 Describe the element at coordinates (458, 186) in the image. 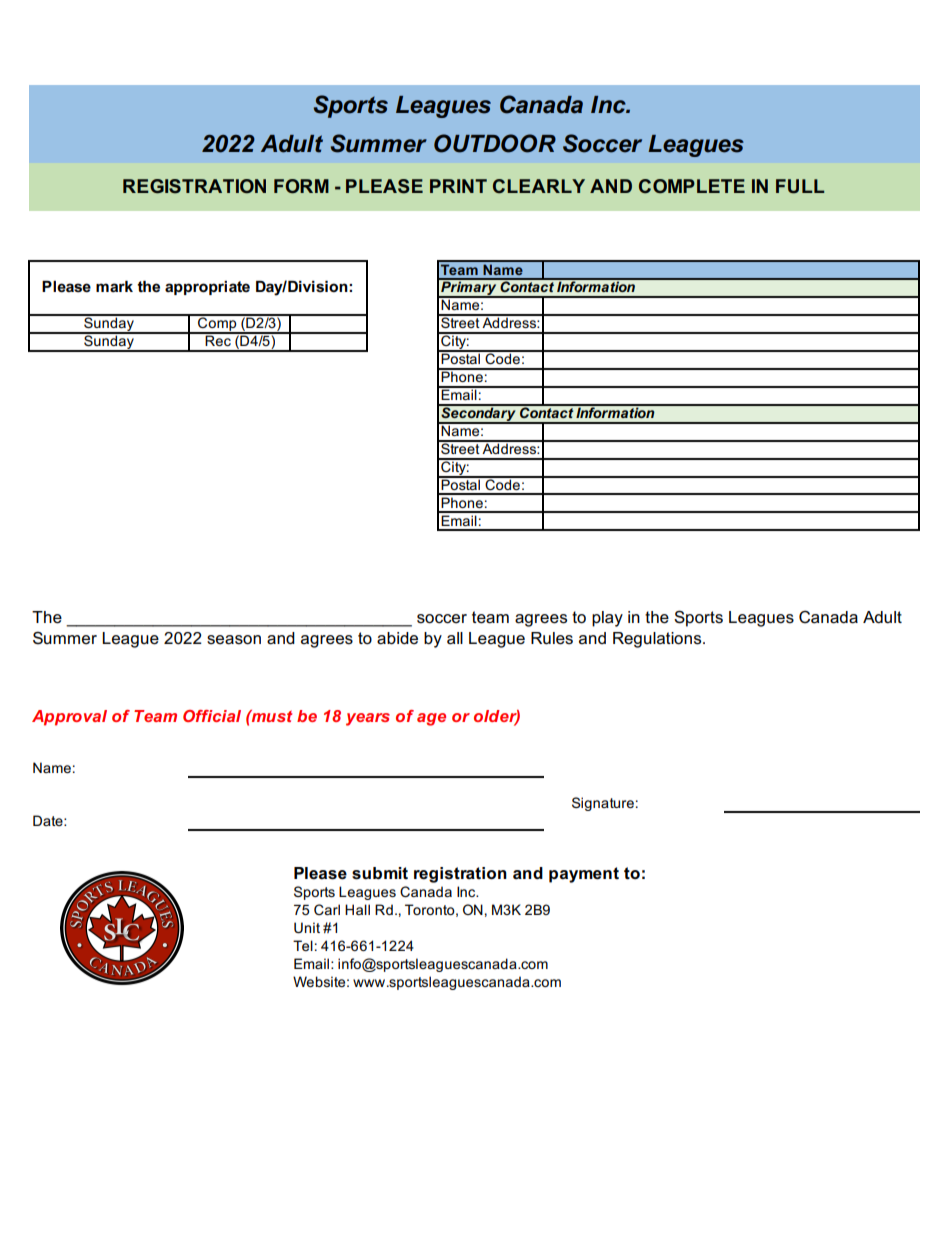

I see `PRINT` at that location.
